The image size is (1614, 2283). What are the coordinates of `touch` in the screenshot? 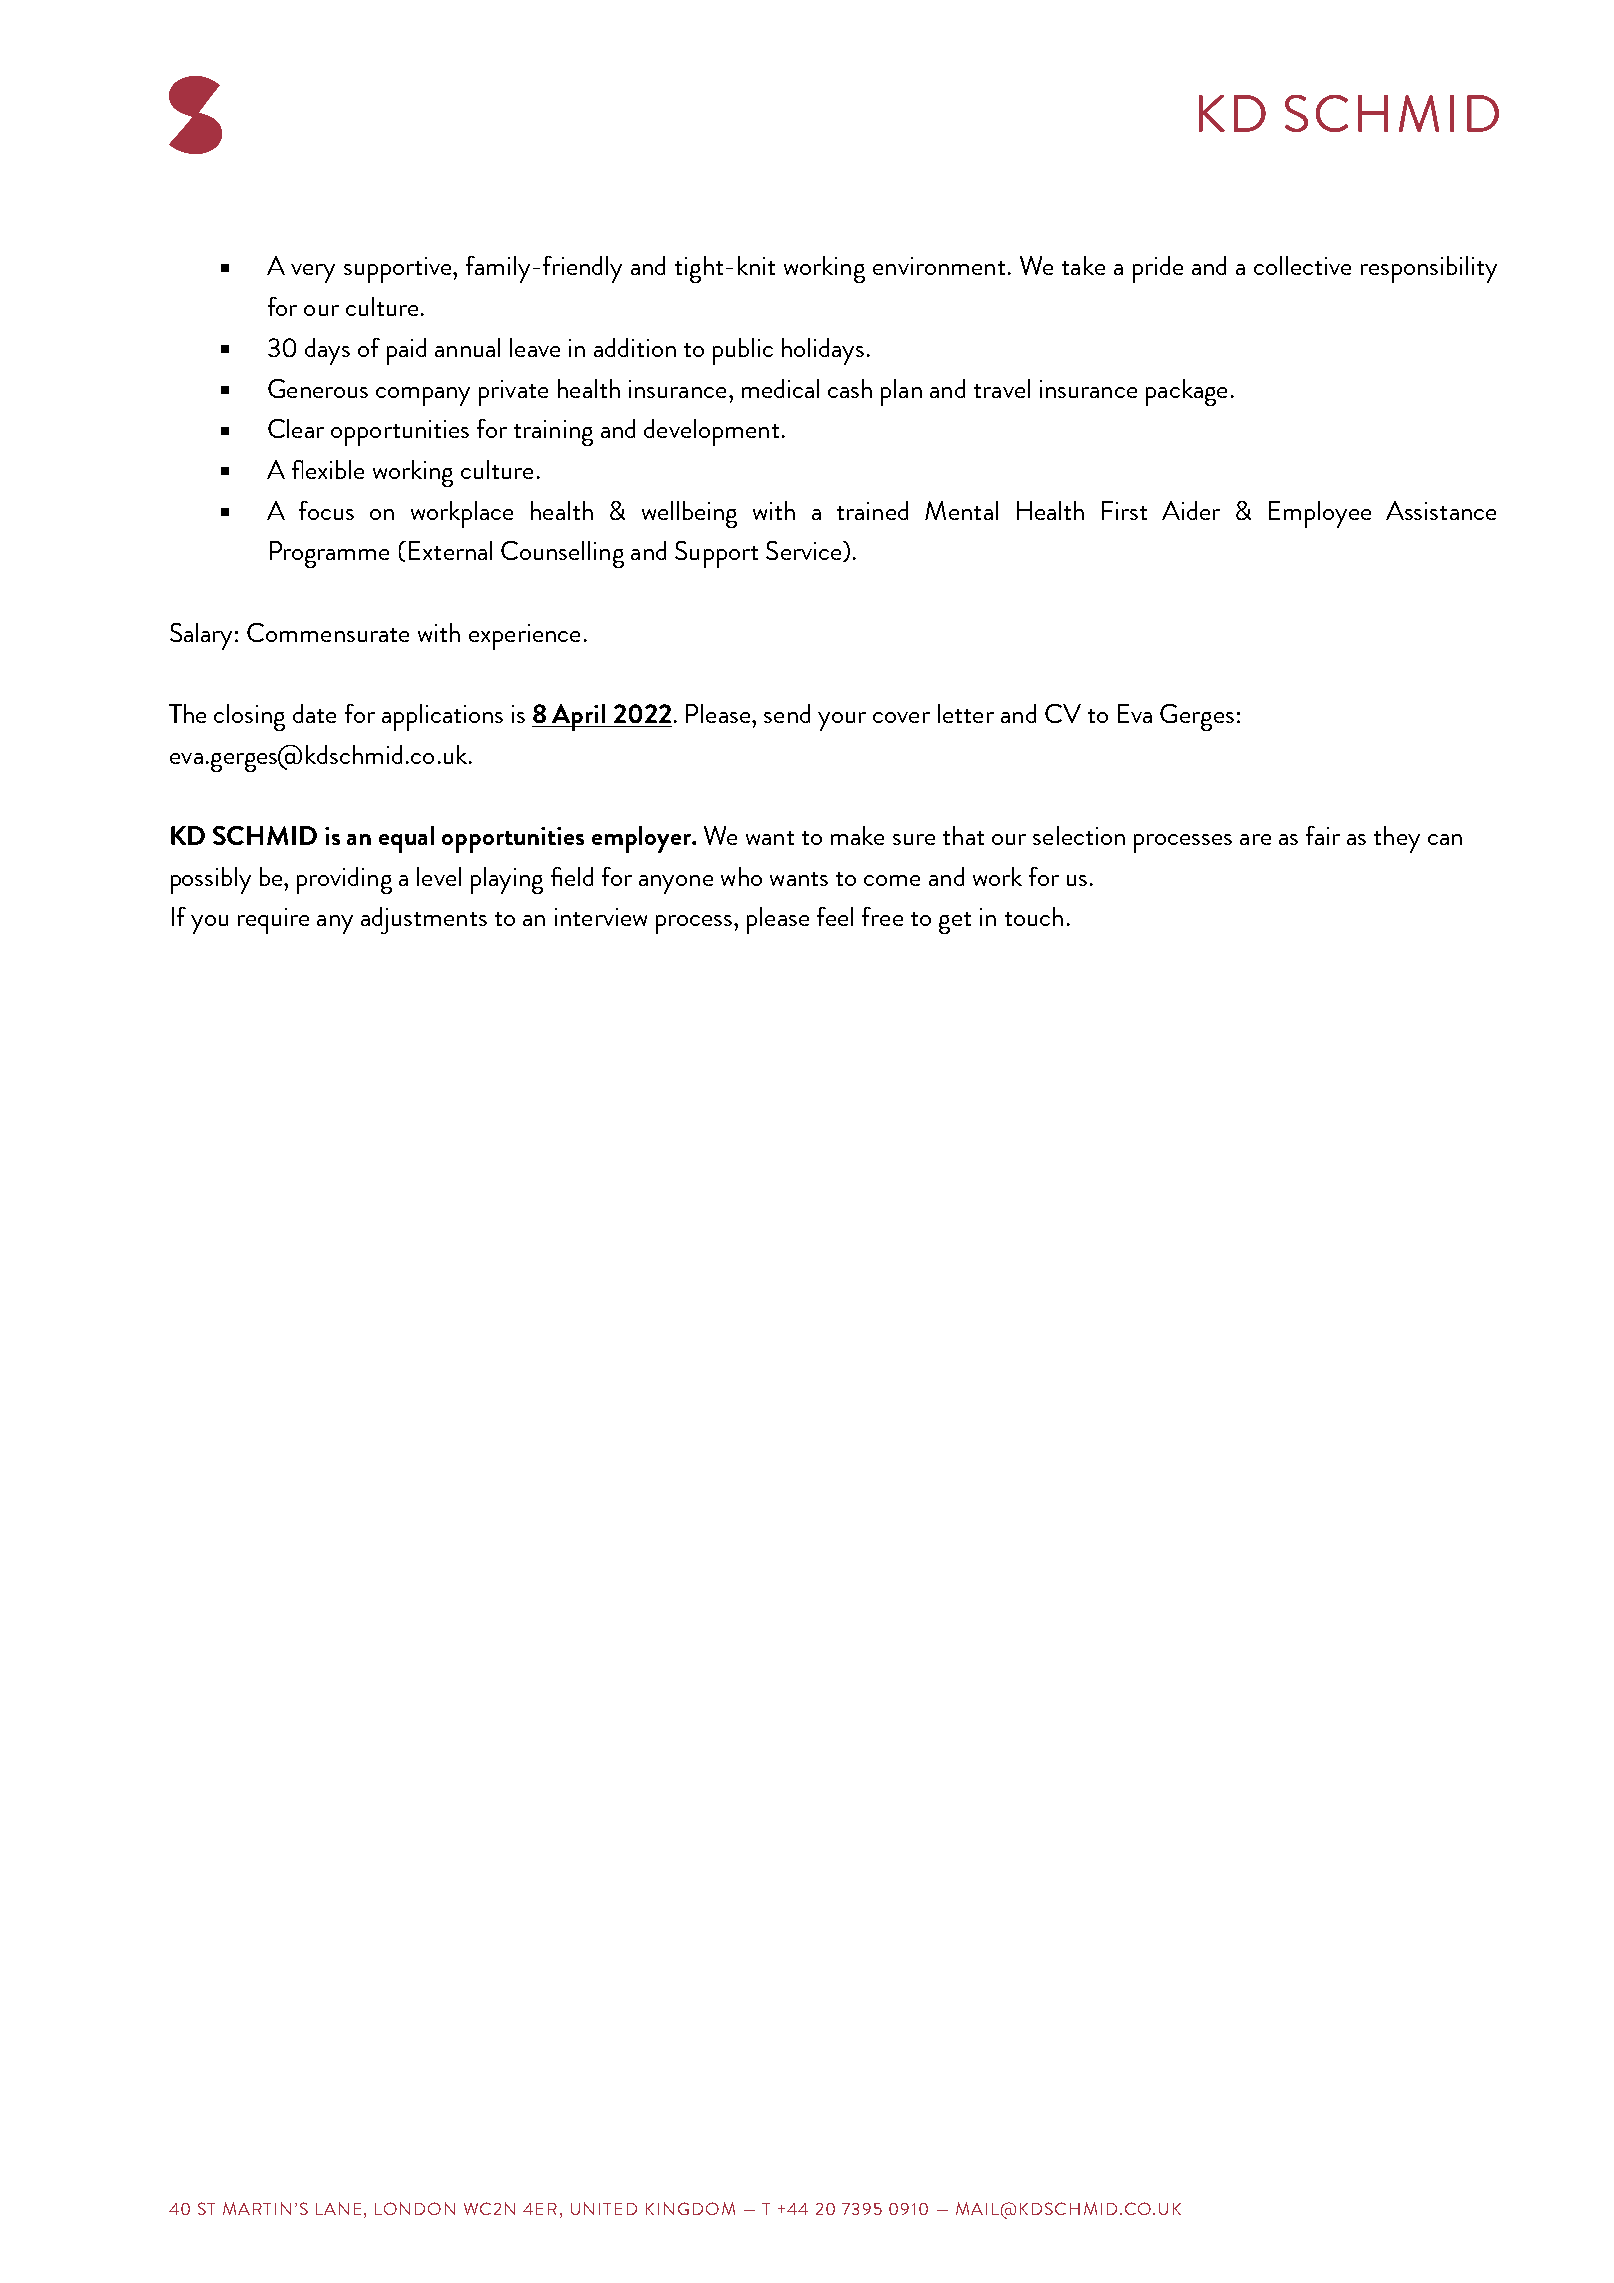 It's located at (1034, 916).
